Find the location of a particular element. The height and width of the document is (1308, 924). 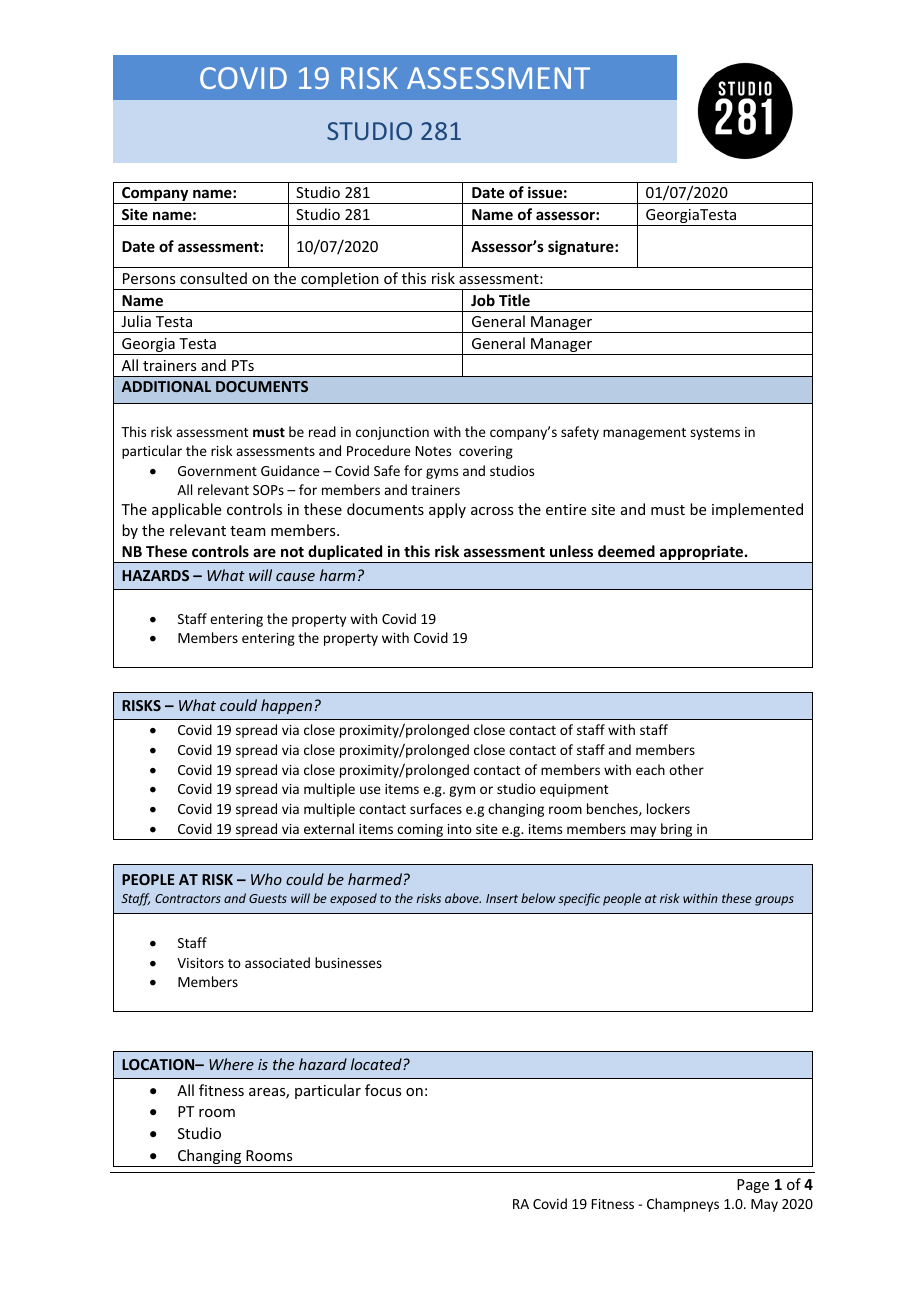

apply is located at coordinates (447, 510).
